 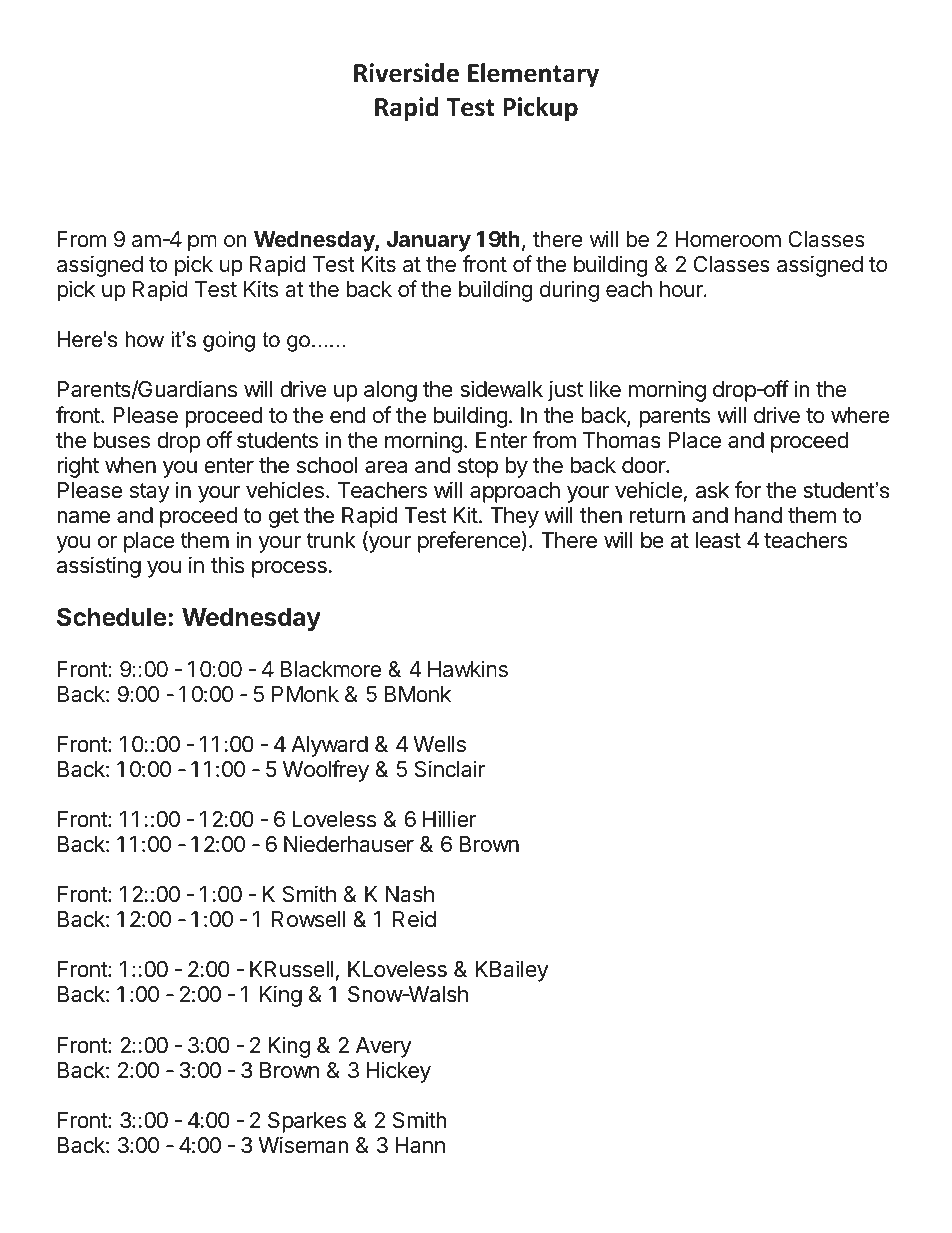 I want to click on Riverside, so click(x=406, y=73).
